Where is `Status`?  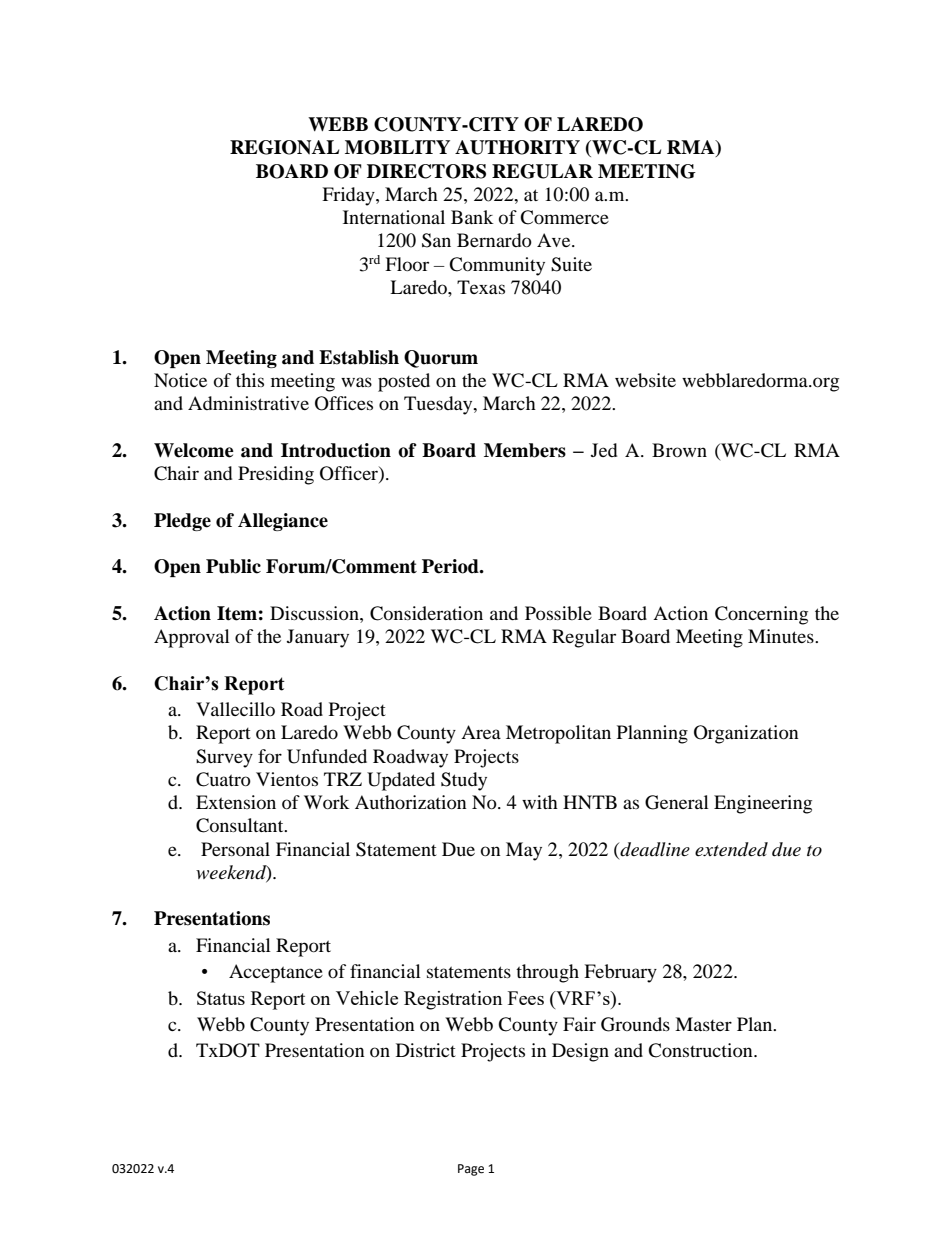 Status is located at coordinates (221, 998).
